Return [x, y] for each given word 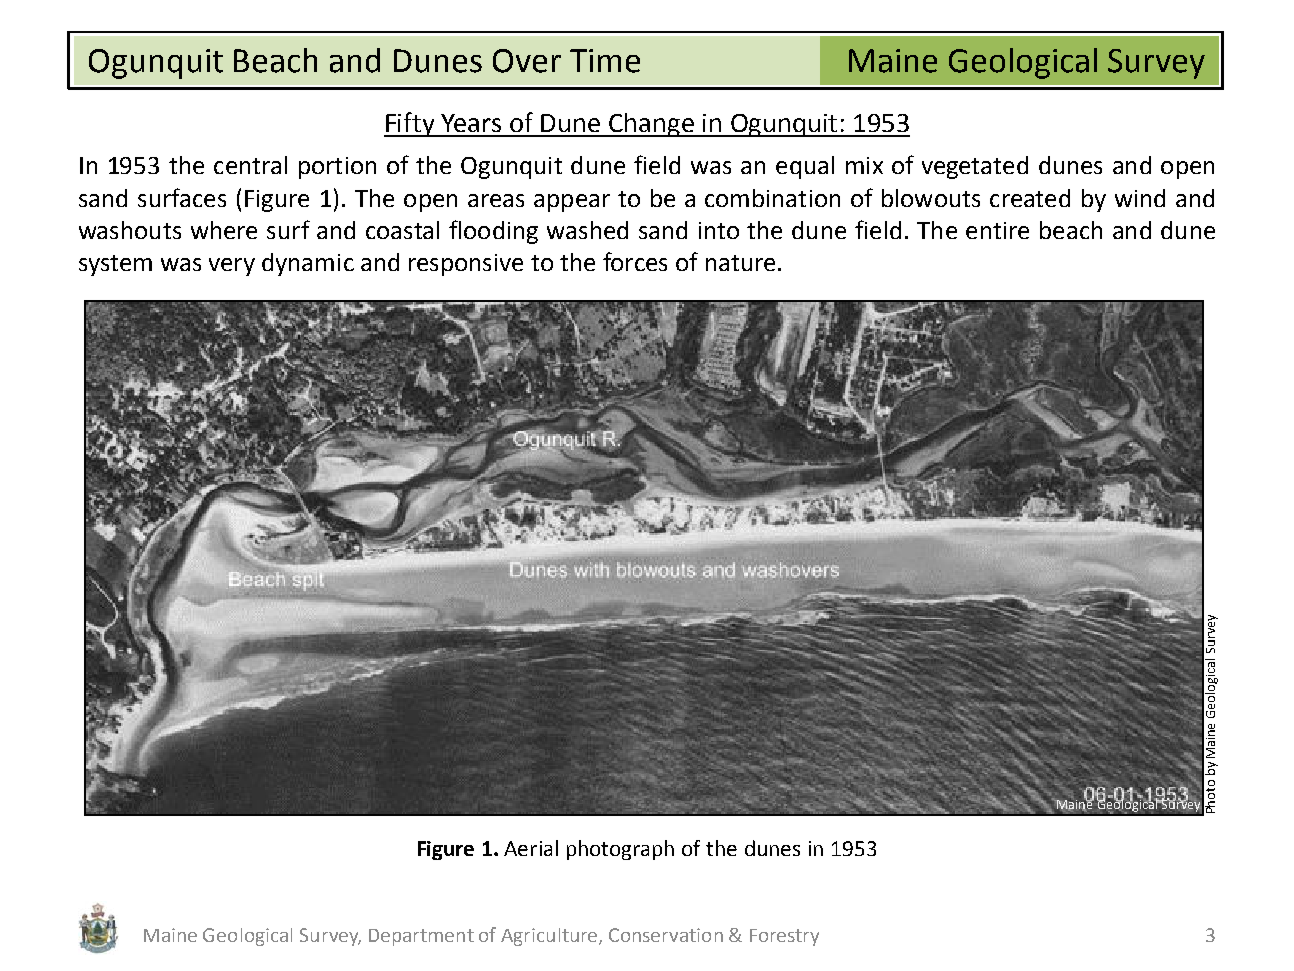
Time [605, 61]
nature [740, 263]
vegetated [975, 167]
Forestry [784, 937]
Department [421, 937]
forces [635, 261]
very [232, 267]
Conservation [666, 935]
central [250, 165]
